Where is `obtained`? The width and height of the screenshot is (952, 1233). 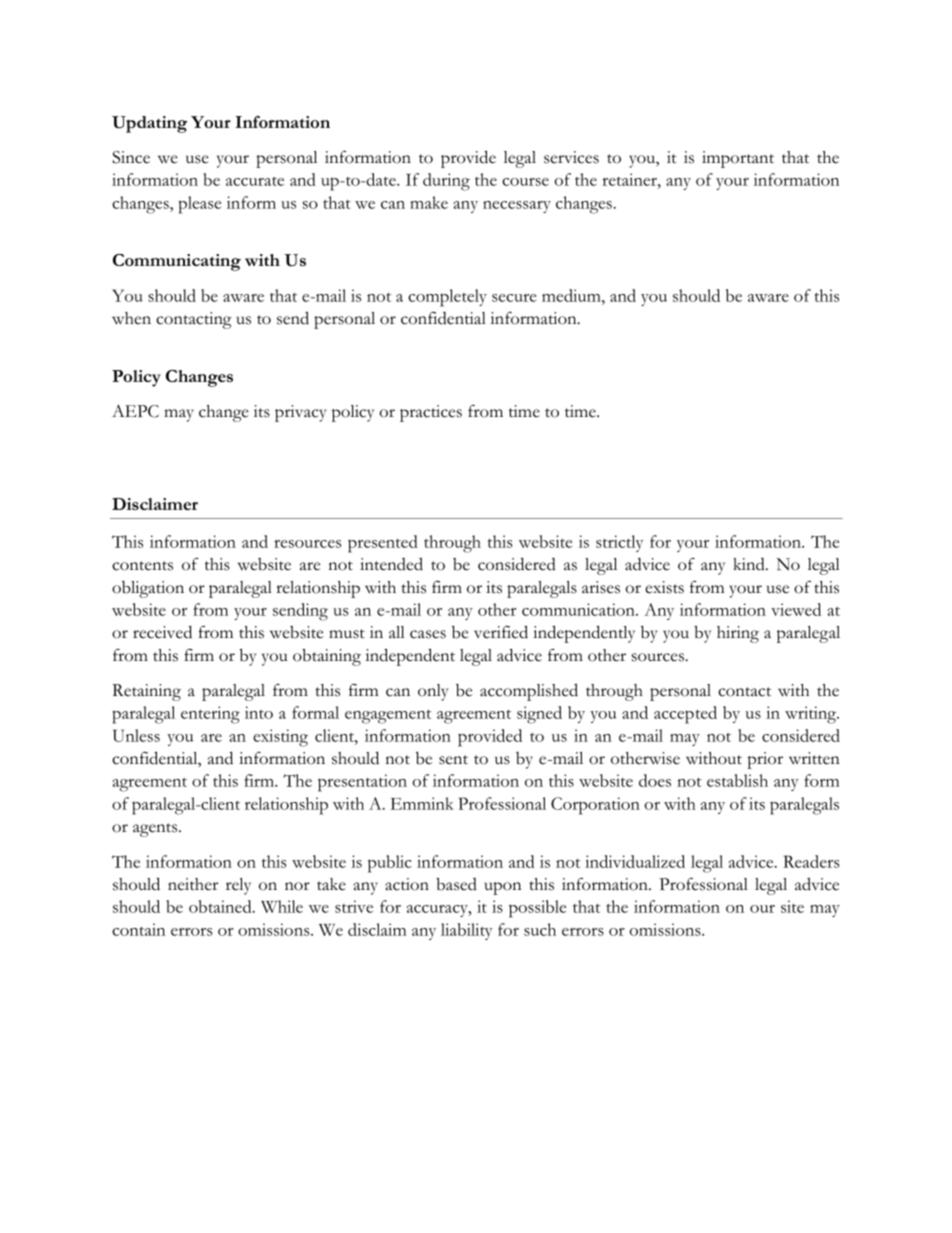 obtained is located at coordinates (221, 906).
